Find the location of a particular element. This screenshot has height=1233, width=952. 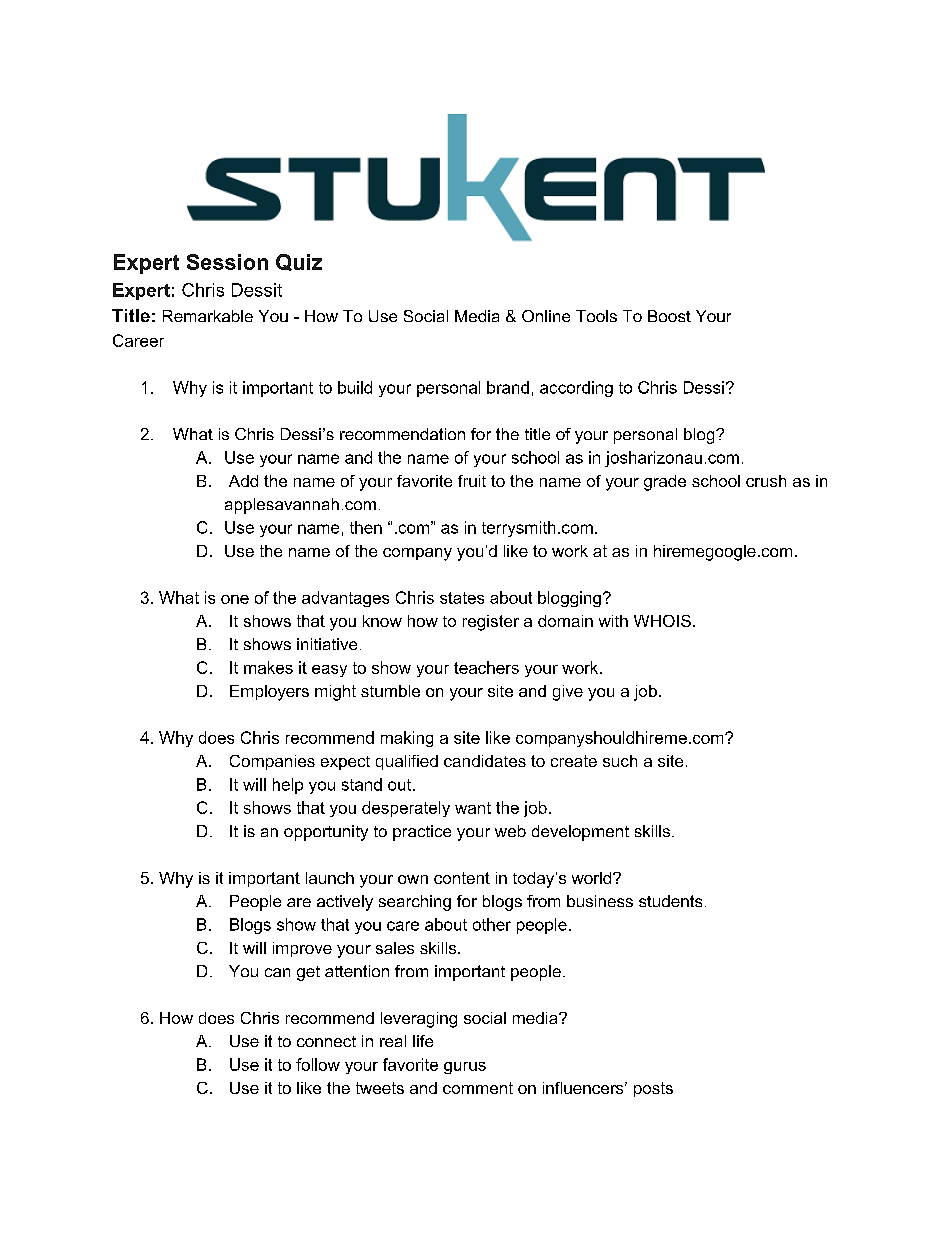

makes is located at coordinates (268, 667).
